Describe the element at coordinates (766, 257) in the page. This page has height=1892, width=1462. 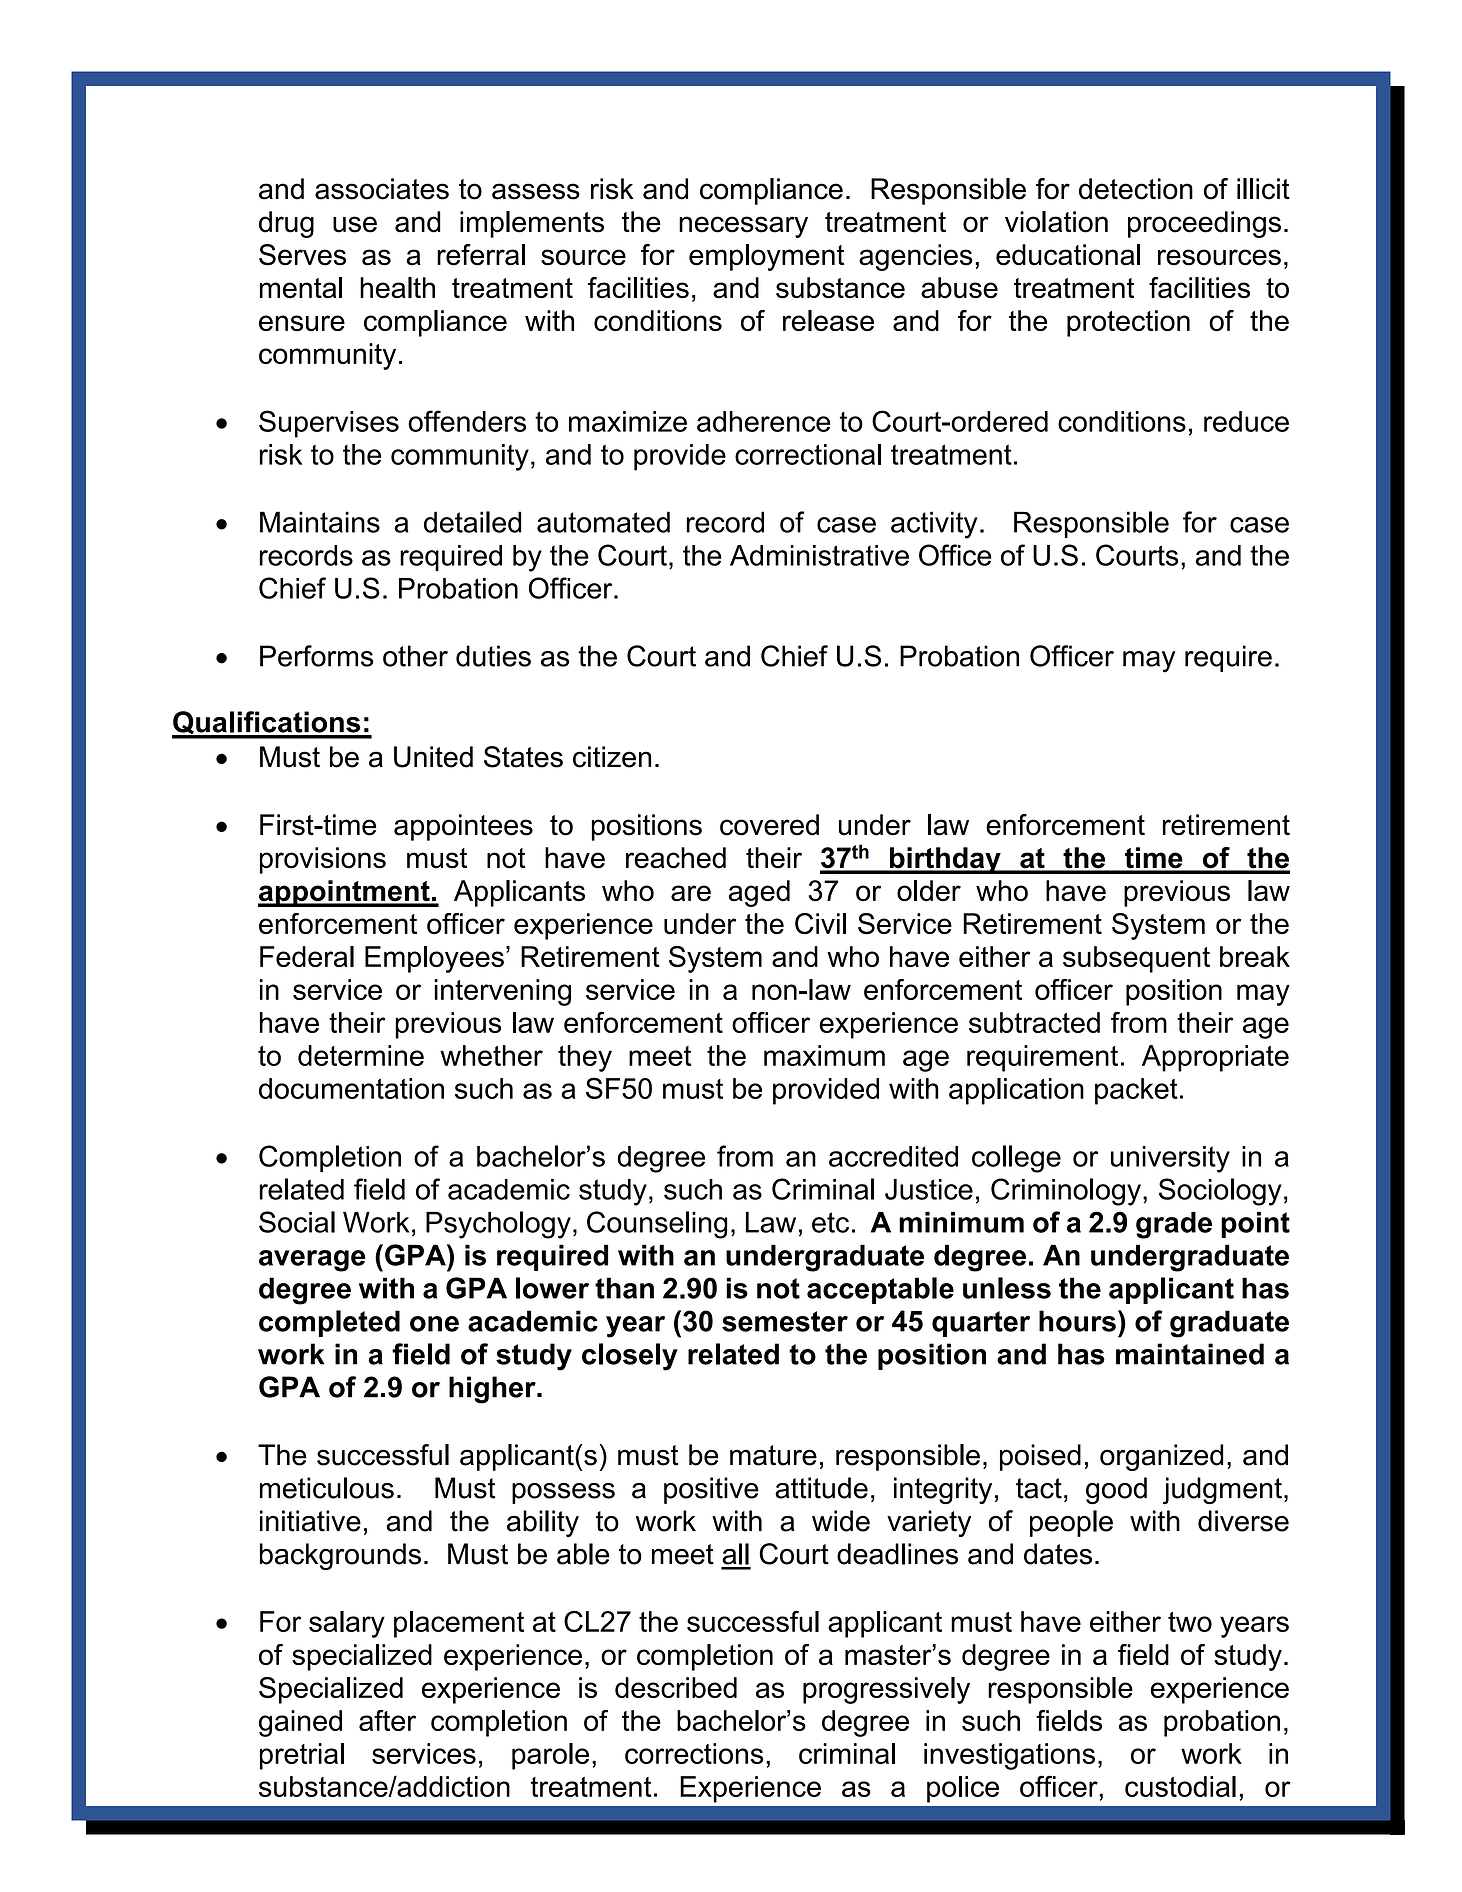
I see `employment` at that location.
